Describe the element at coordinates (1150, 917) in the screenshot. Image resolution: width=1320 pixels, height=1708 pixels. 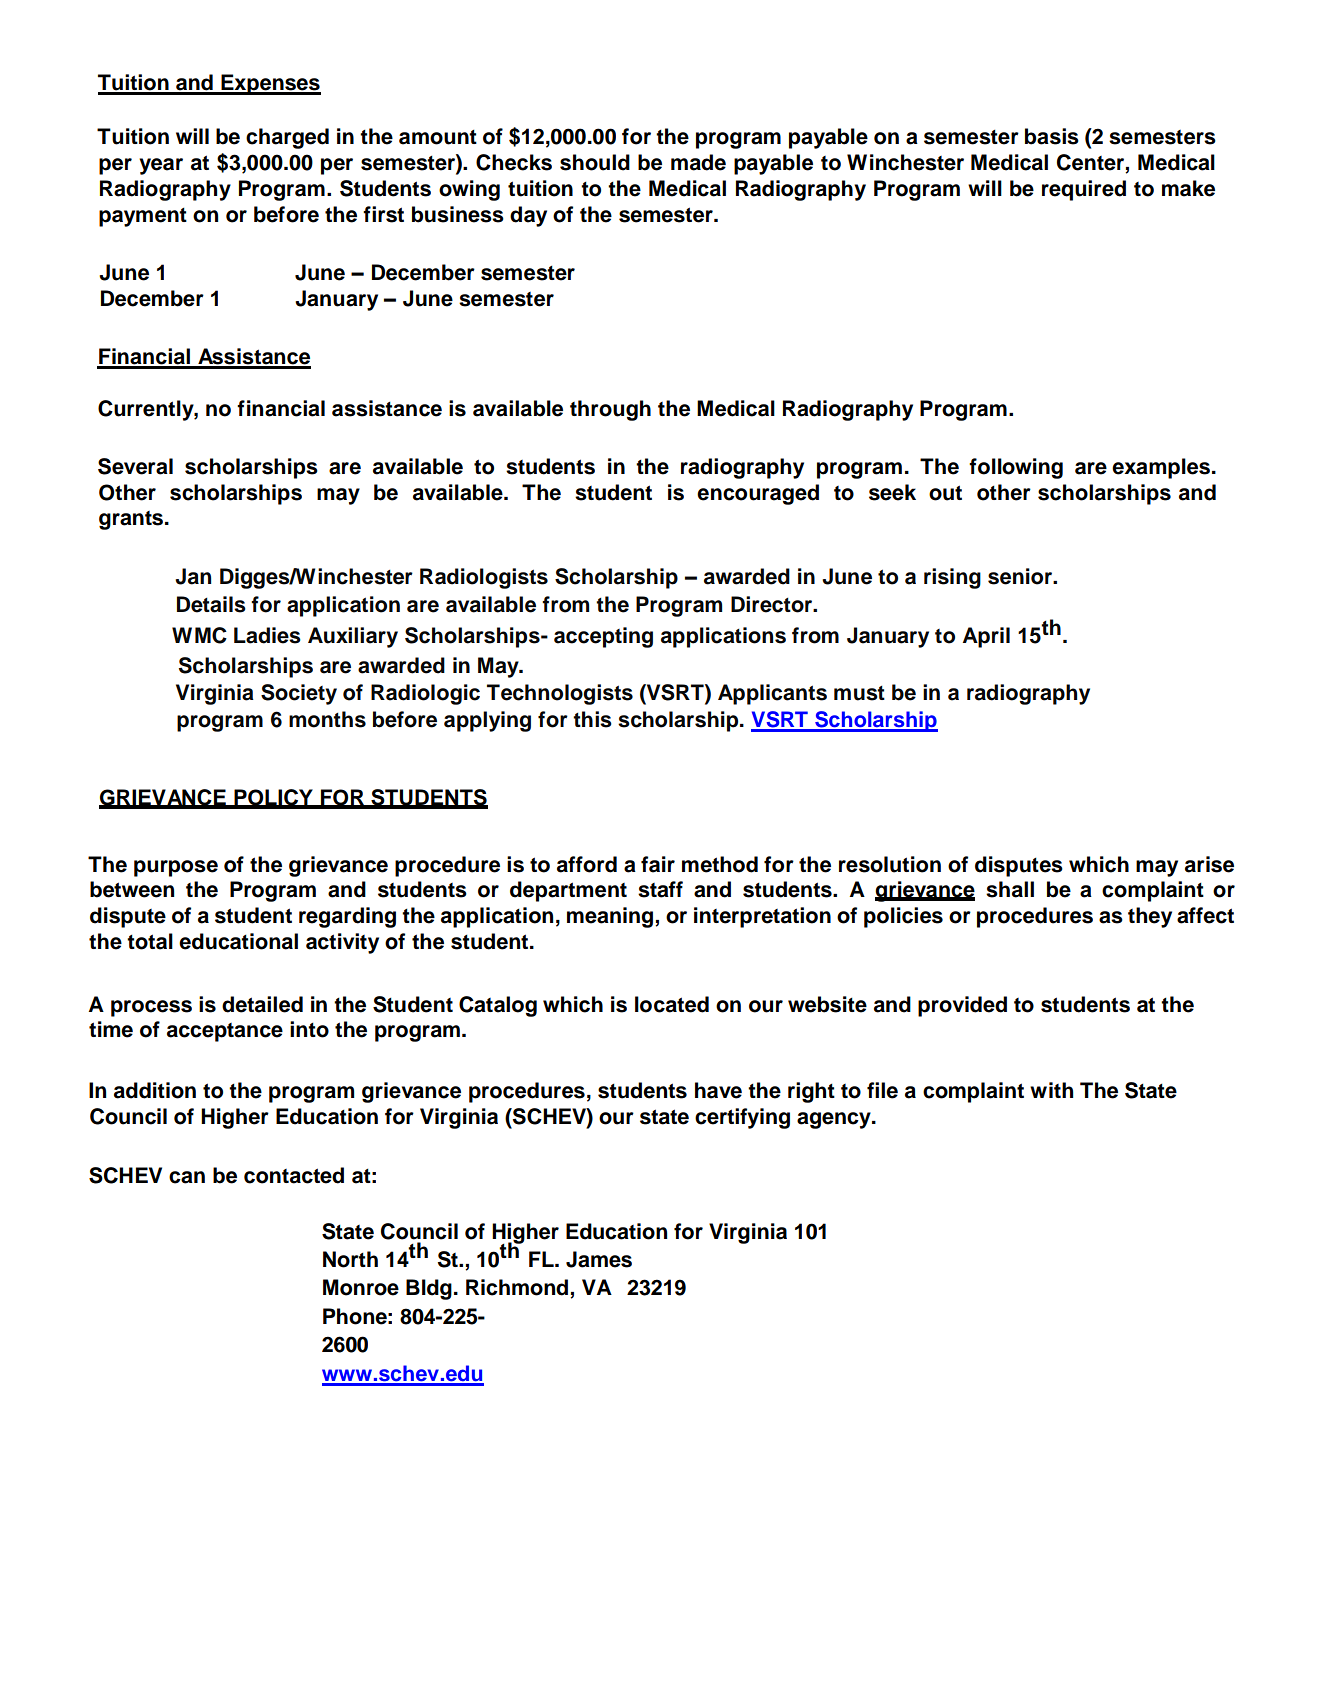
I see `they` at that location.
